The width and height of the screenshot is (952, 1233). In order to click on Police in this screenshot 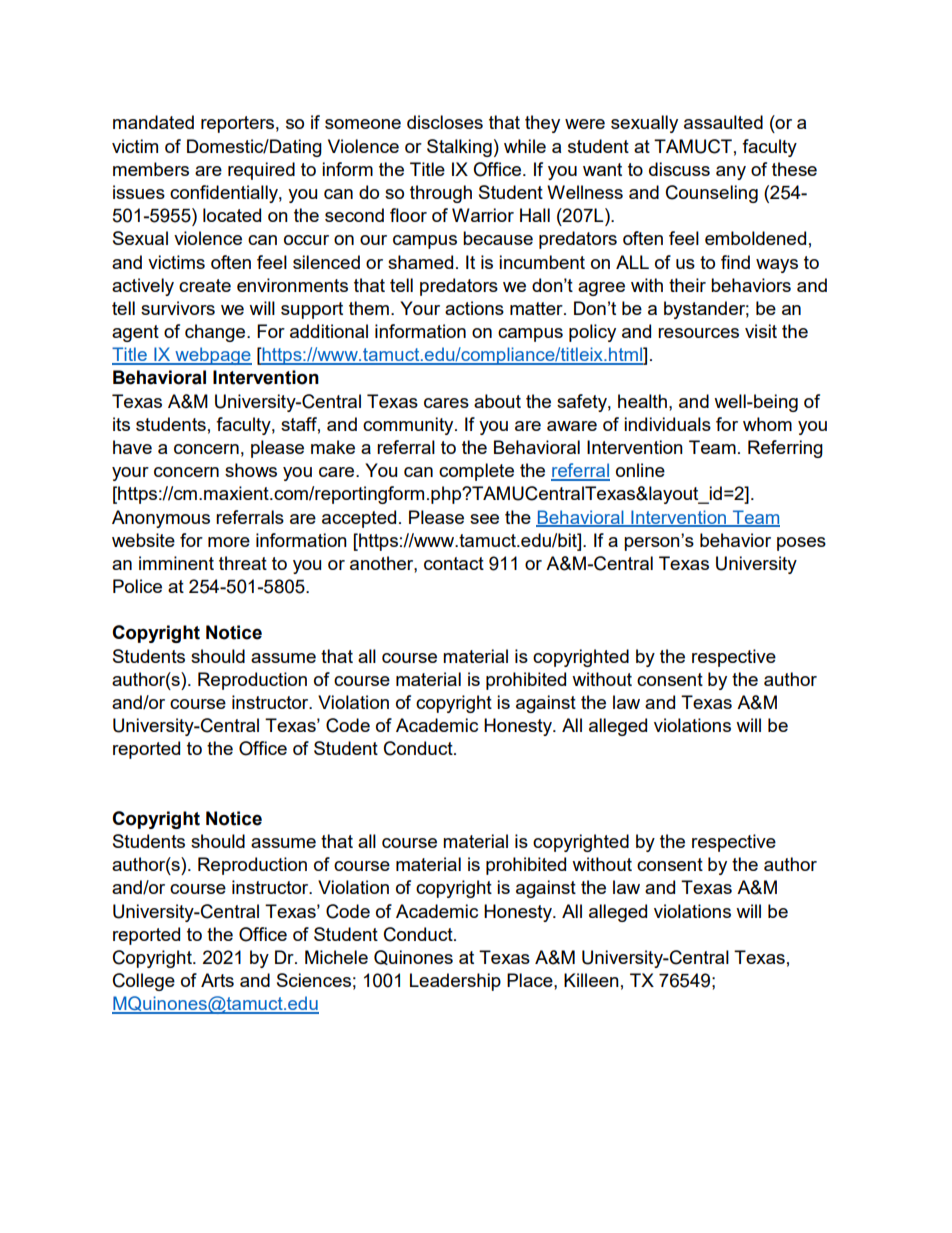, I will do `click(137, 586)`.
